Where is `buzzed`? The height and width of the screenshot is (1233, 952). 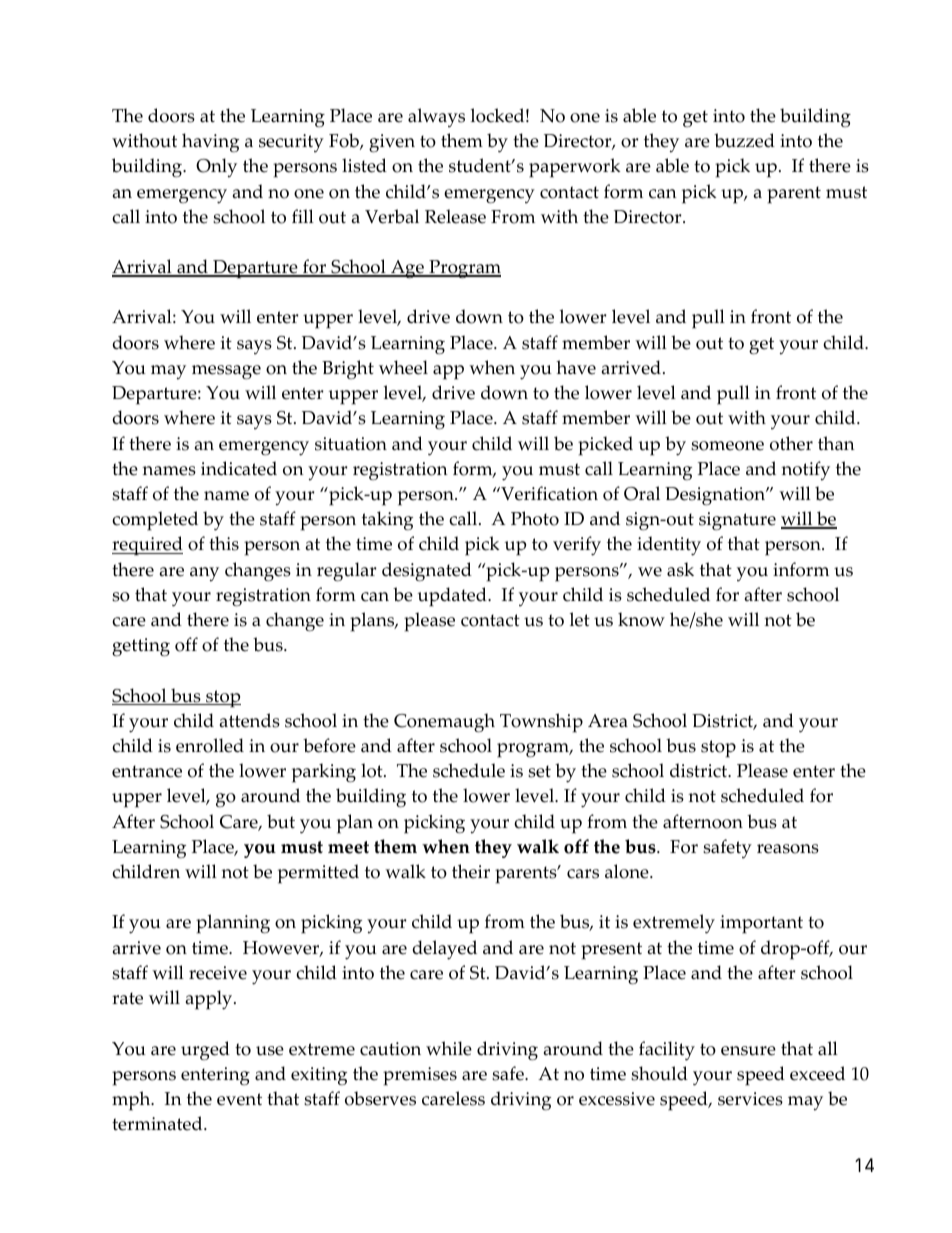 buzzed is located at coordinates (744, 140).
